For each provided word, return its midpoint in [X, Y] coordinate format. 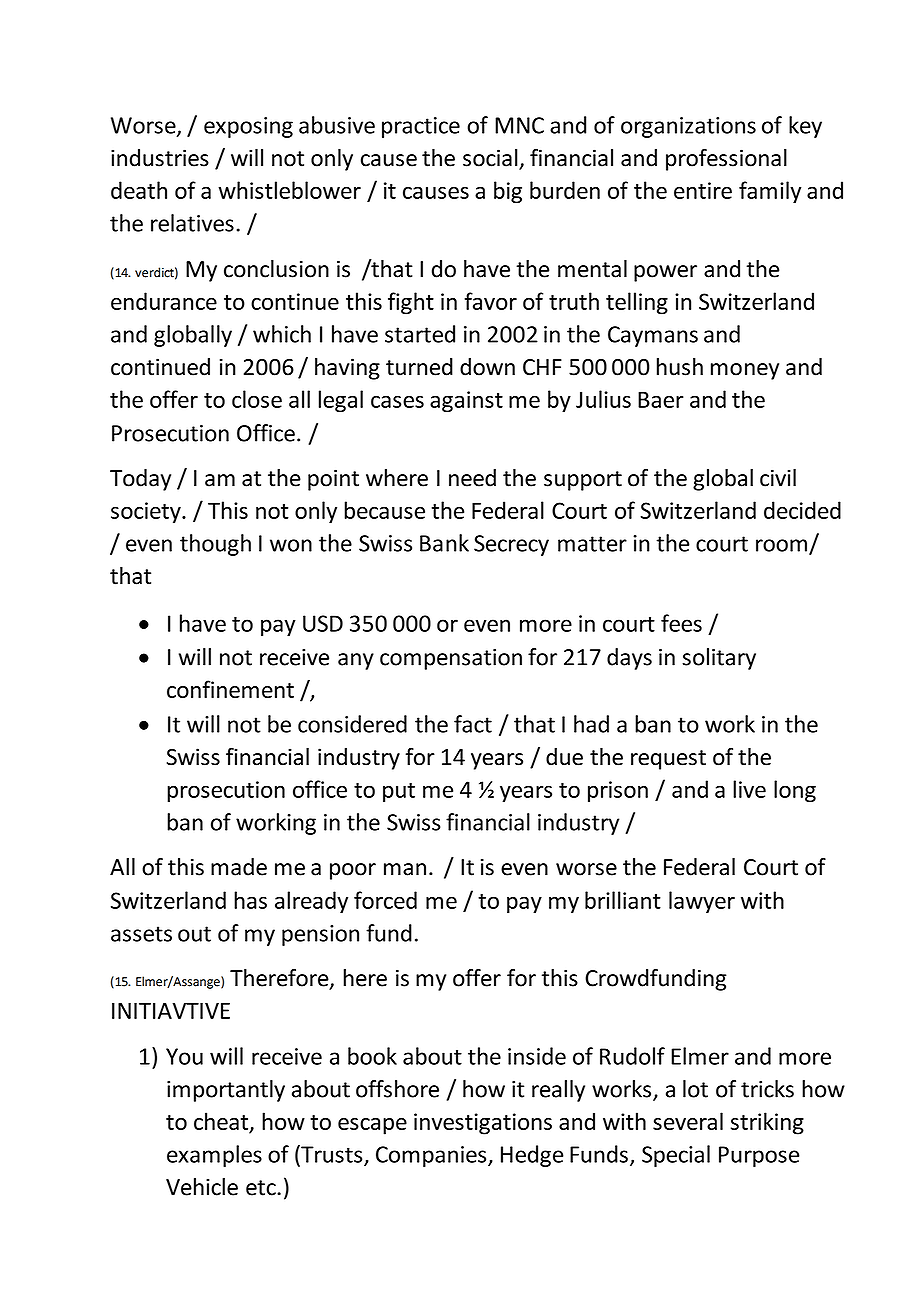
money [745, 371]
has [250, 900]
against [466, 402]
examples [214, 1156]
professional [726, 160]
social [491, 159]
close [257, 399]
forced [385, 900]
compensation [451, 659]
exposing [248, 127]
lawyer [702, 902]
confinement [230, 689]
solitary [719, 659]
